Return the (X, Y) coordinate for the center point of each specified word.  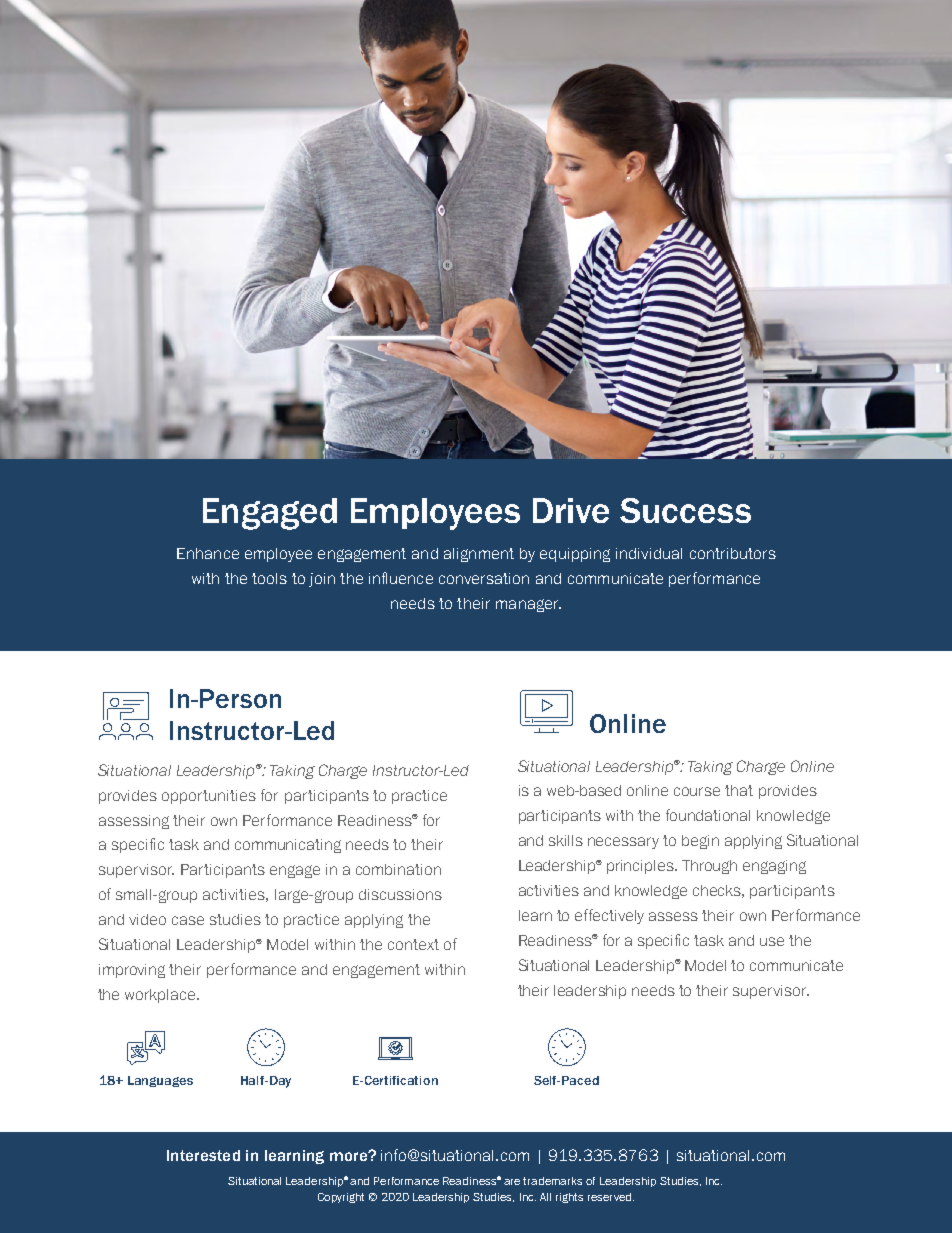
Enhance (208, 553)
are (512, 1182)
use (772, 941)
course (697, 791)
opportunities (209, 797)
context (413, 944)
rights (569, 1198)
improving (132, 971)
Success (685, 510)
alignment (479, 555)
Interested (203, 1155)
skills (566, 840)
